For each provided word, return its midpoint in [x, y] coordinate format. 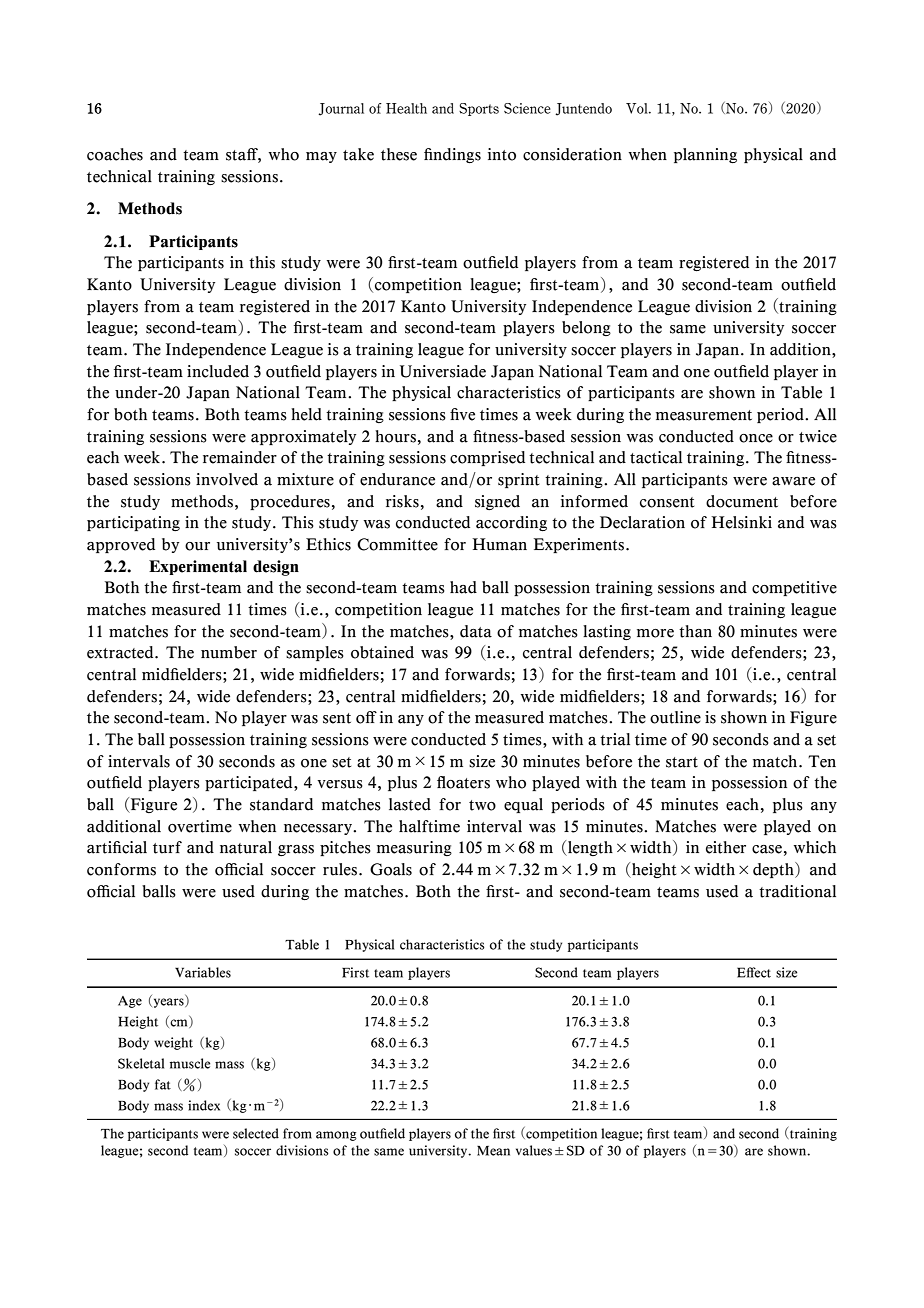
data [476, 631]
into [502, 154]
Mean [493, 1151]
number [229, 652]
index [204, 1105]
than [695, 631]
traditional [797, 891]
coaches [115, 154]
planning [705, 155]
